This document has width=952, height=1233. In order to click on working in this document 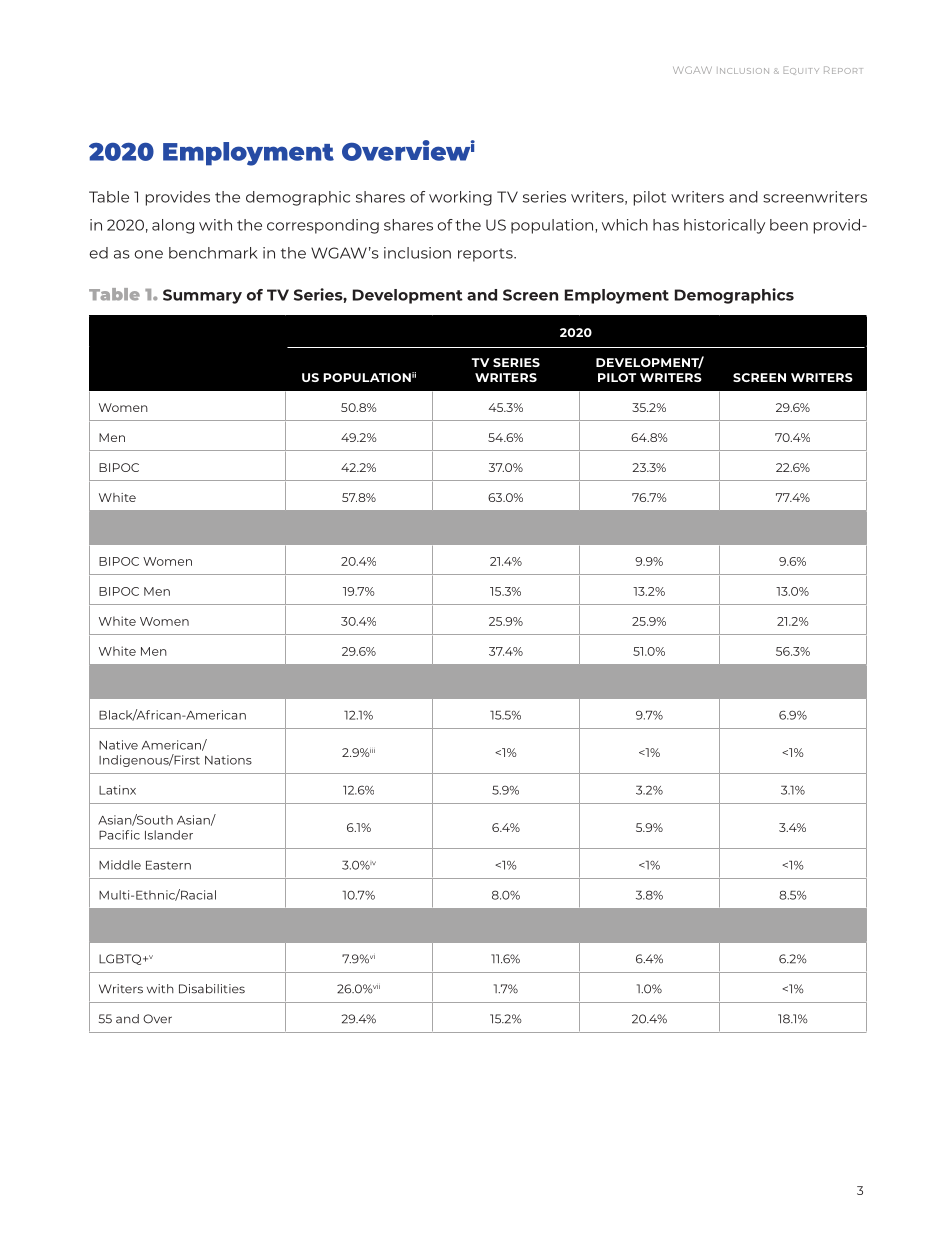, I will do `click(460, 198)`.
